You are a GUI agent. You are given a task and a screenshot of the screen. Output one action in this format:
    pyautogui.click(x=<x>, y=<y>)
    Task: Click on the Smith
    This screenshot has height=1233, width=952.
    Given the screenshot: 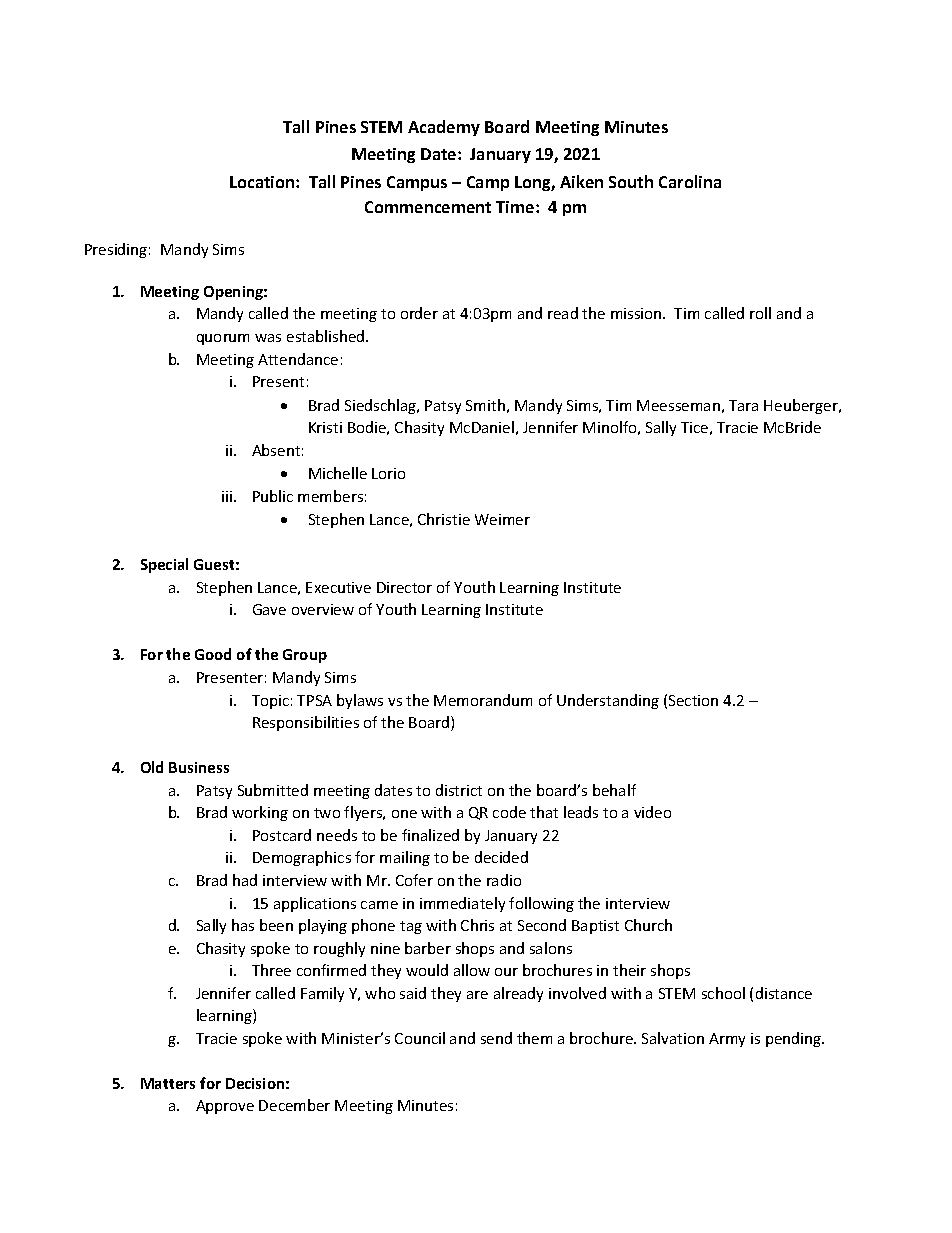 What is the action you would take?
    pyautogui.click(x=485, y=405)
